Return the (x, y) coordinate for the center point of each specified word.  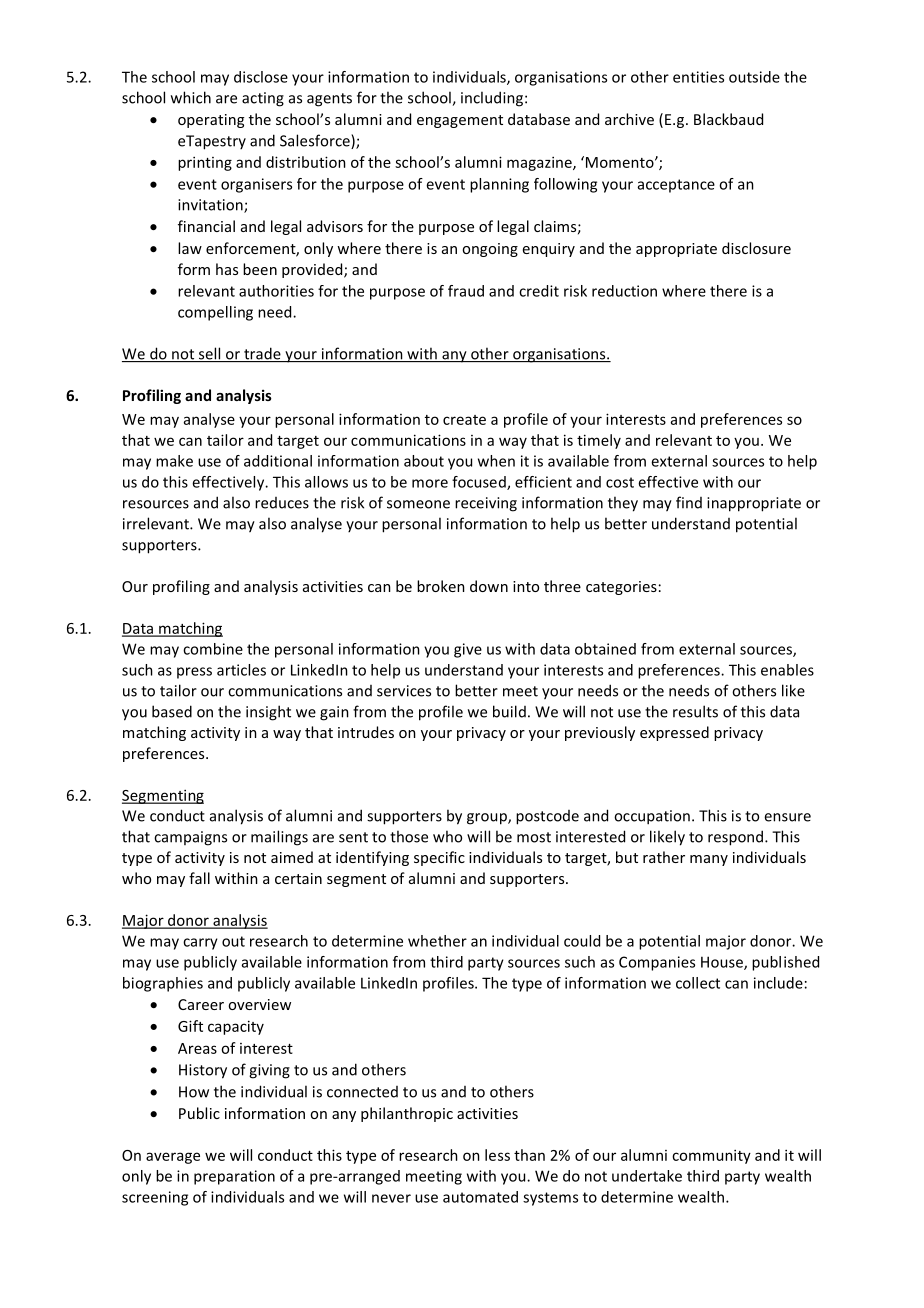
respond (735, 838)
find (689, 502)
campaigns (190, 838)
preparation (234, 1177)
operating (211, 121)
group (488, 819)
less (497, 1155)
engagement (460, 121)
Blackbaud (728, 119)
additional (278, 461)
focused (480, 483)
